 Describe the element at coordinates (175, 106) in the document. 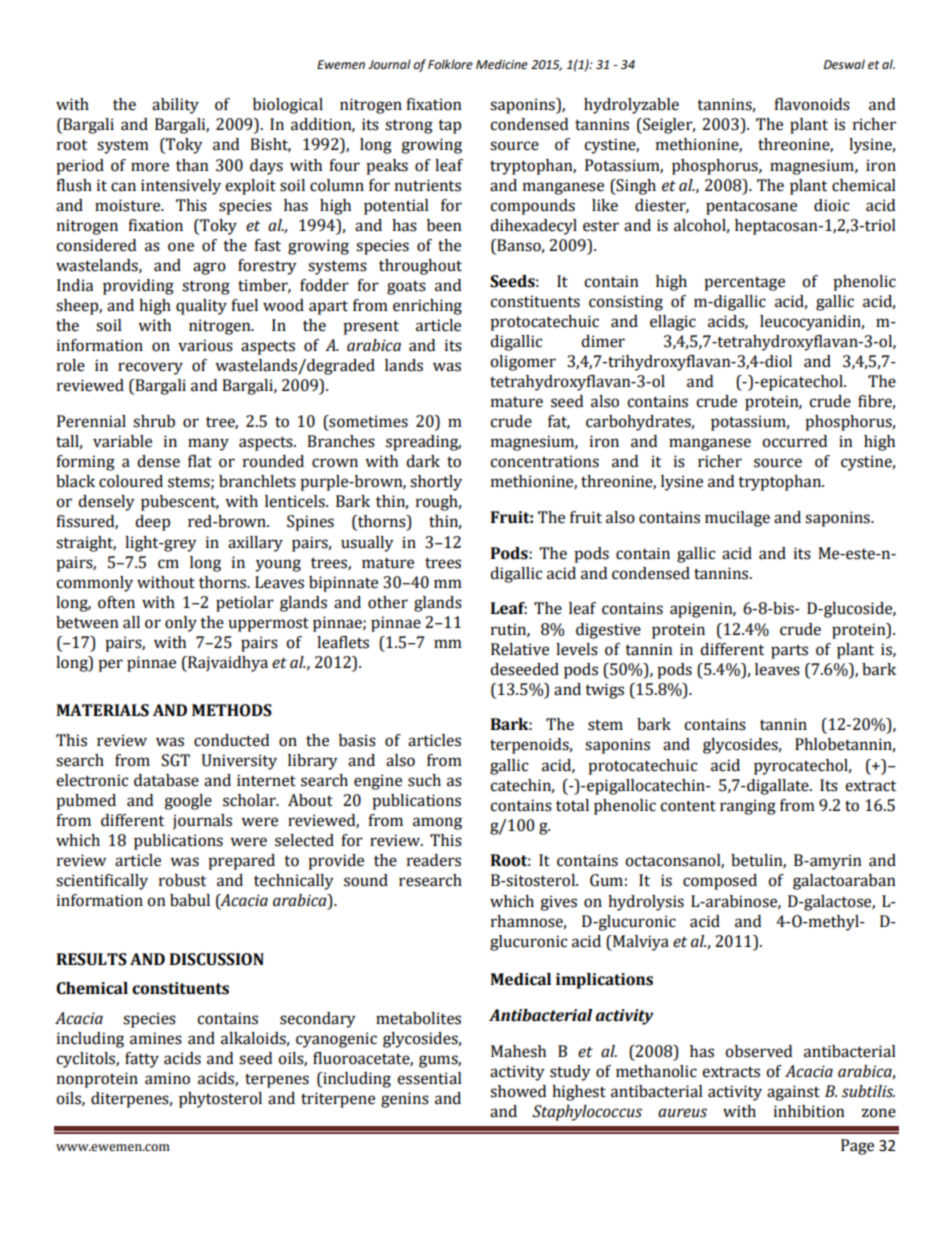

I see `ability` at that location.
